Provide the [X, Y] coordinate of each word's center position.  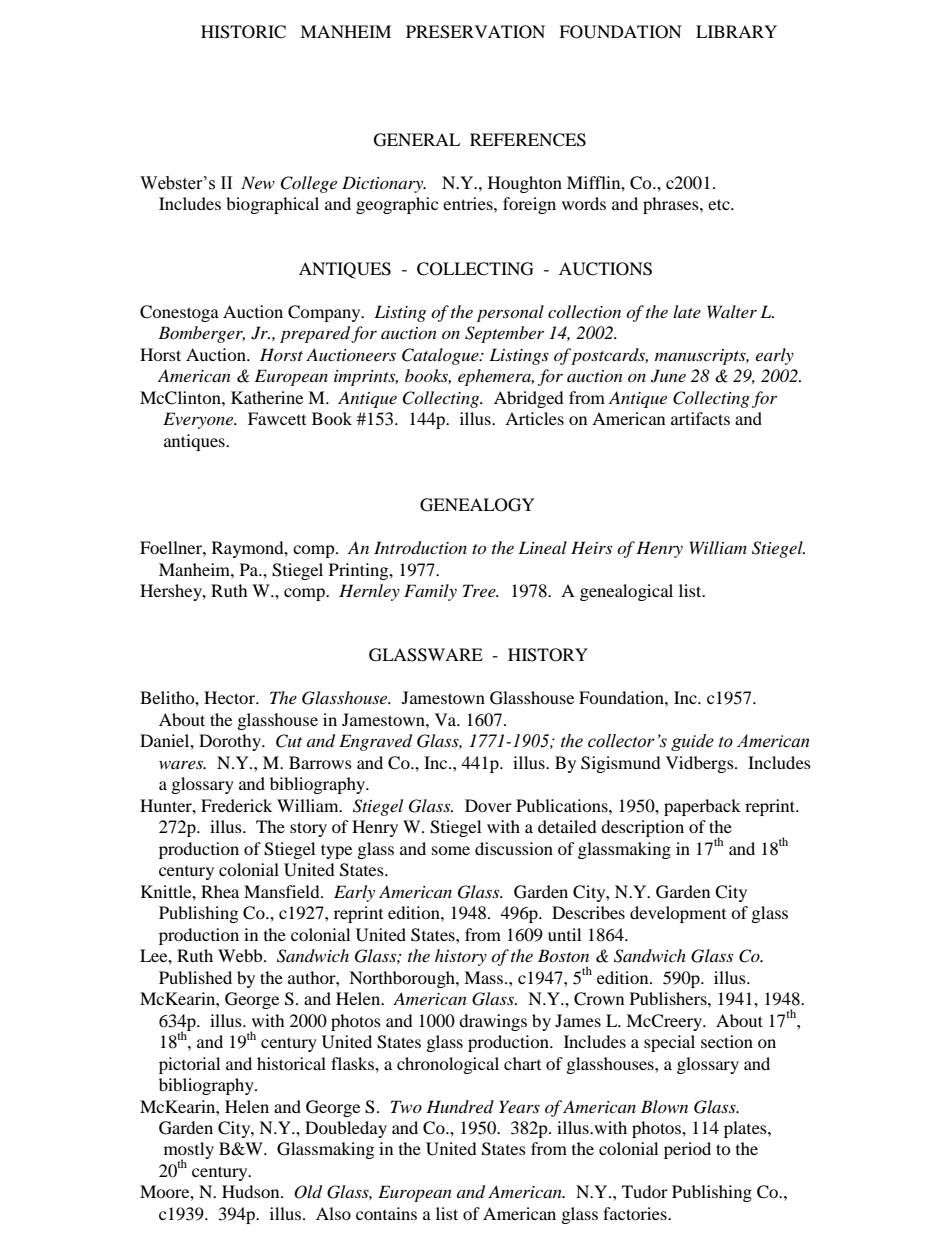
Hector [231, 697]
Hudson [252, 1191]
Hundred [460, 1106]
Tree [480, 590]
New [258, 182]
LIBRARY [736, 31]
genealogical [626, 592]
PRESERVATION [475, 32]
